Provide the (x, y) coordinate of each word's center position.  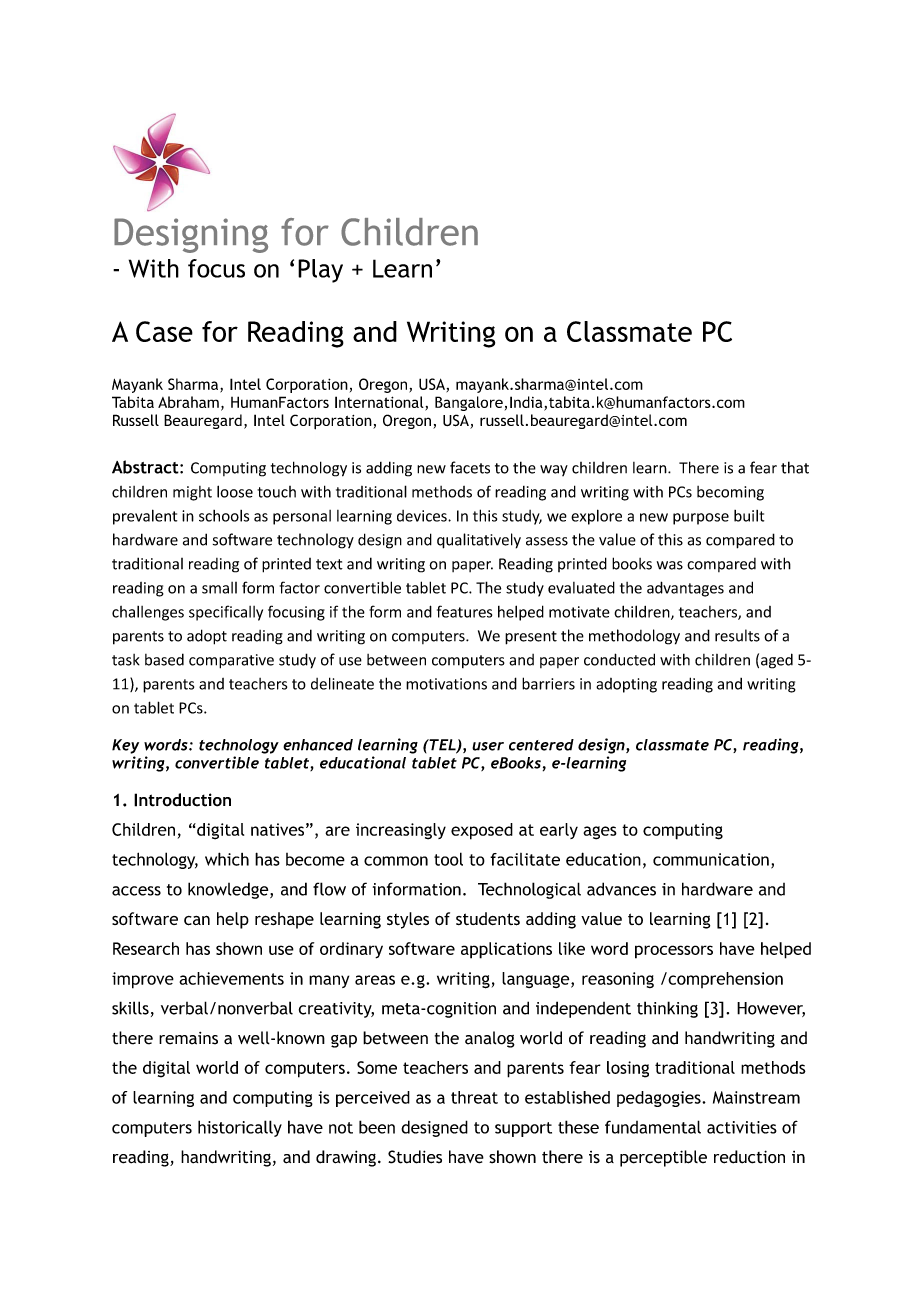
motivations (446, 684)
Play (320, 271)
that (795, 467)
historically (240, 1128)
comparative (231, 661)
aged (777, 661)
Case (164, 331)
